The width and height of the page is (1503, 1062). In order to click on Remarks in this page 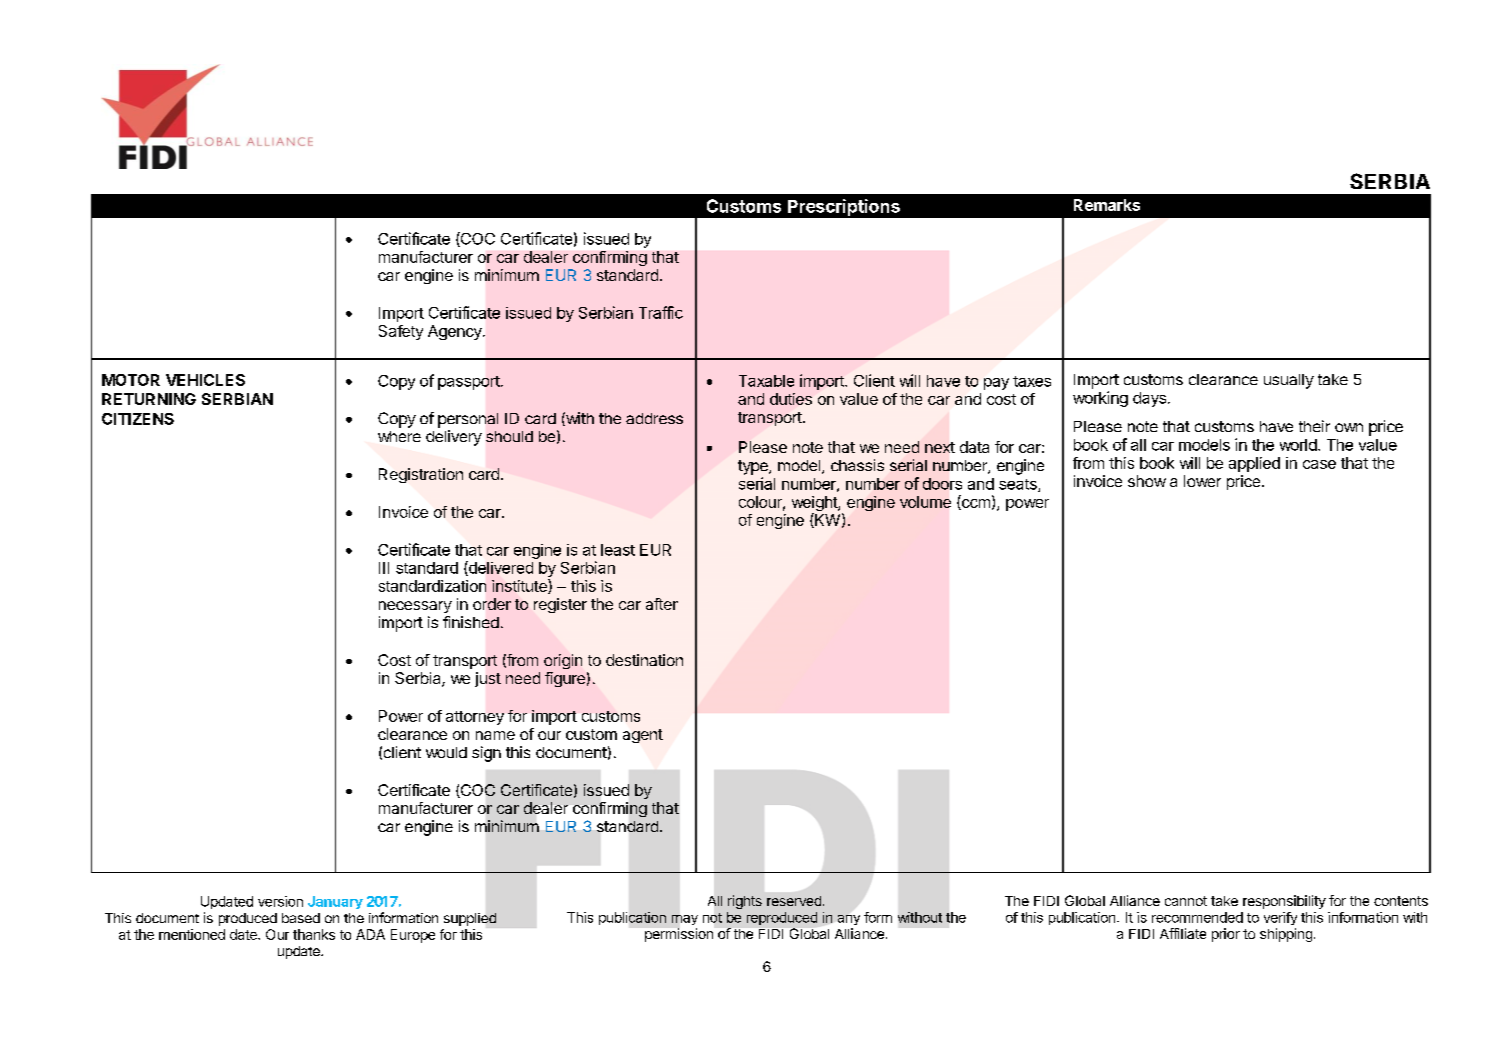, I will do `click(1107, 205)`.
